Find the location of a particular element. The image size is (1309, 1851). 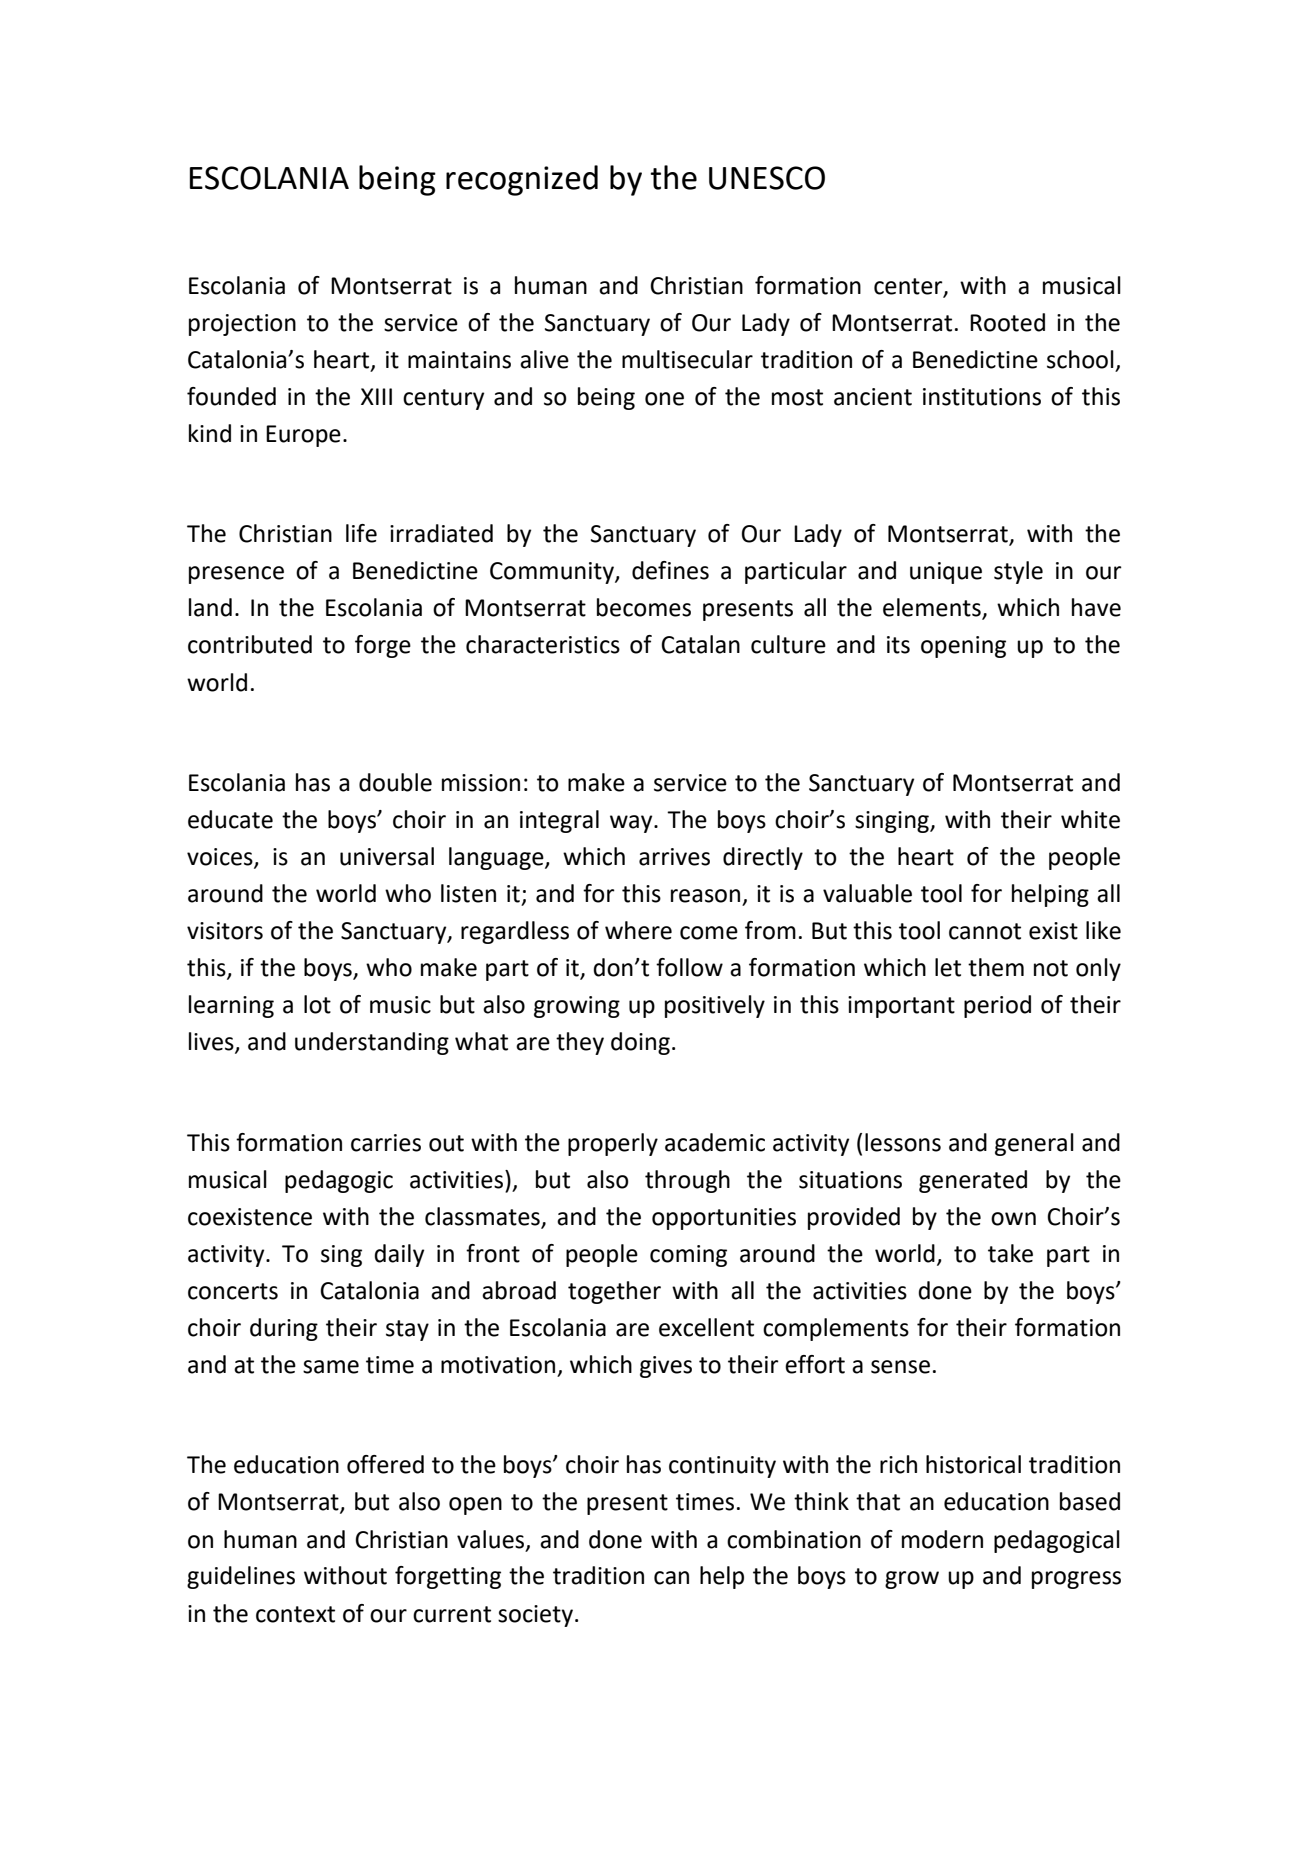

carries is located at coordinates (386, 1143).
